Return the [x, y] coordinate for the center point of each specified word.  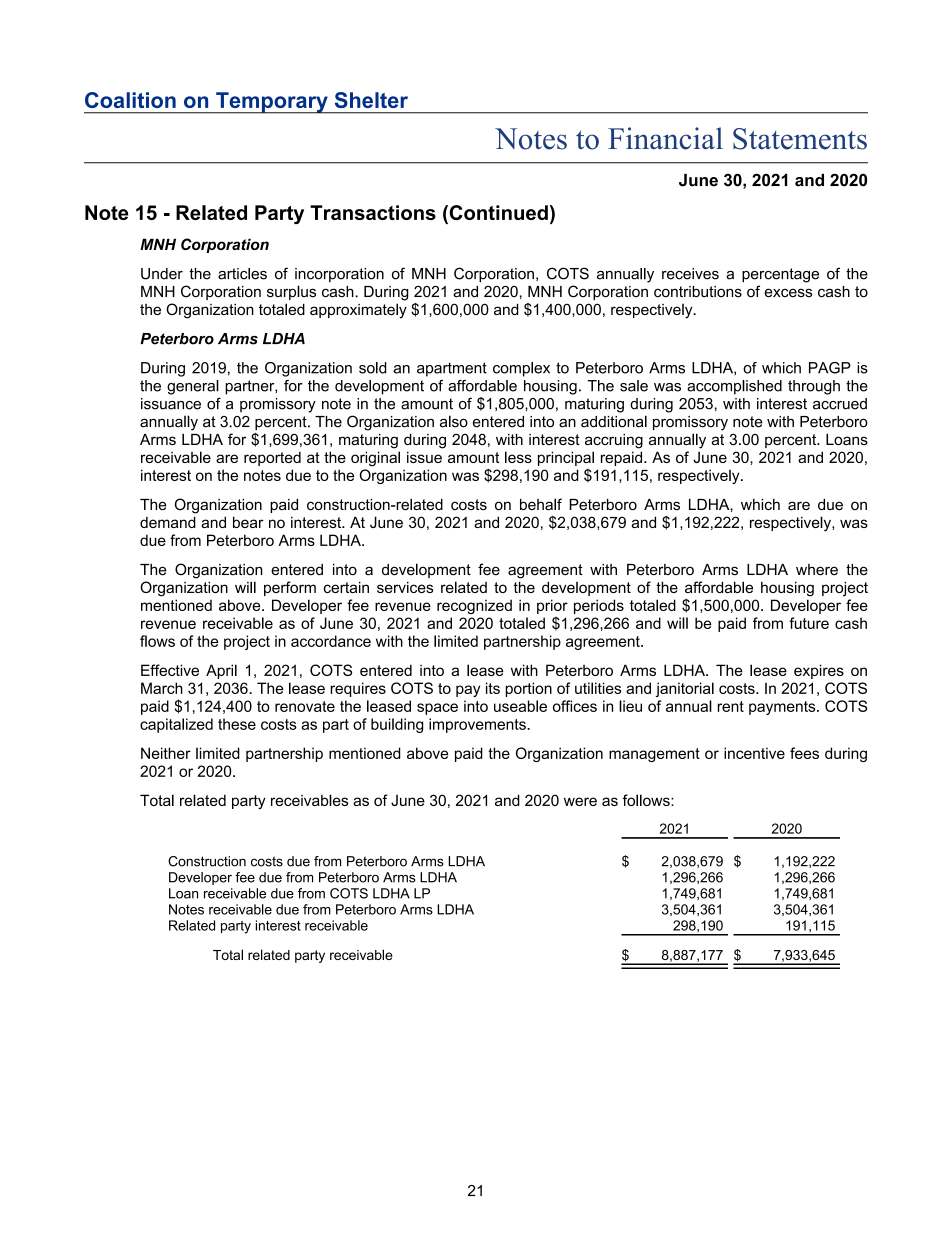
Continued [497, 214]
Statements [800, 139]
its [493, 688]
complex [521, 369]
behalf [541, 504]
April [221, 671]
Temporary [272, 103]
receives [690, 274]
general [193, 387]
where [817, 570]
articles [242, 274]
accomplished [734, 387]
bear [248, 522]
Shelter [371, 100]
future [809, 623]
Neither [166, 753]
